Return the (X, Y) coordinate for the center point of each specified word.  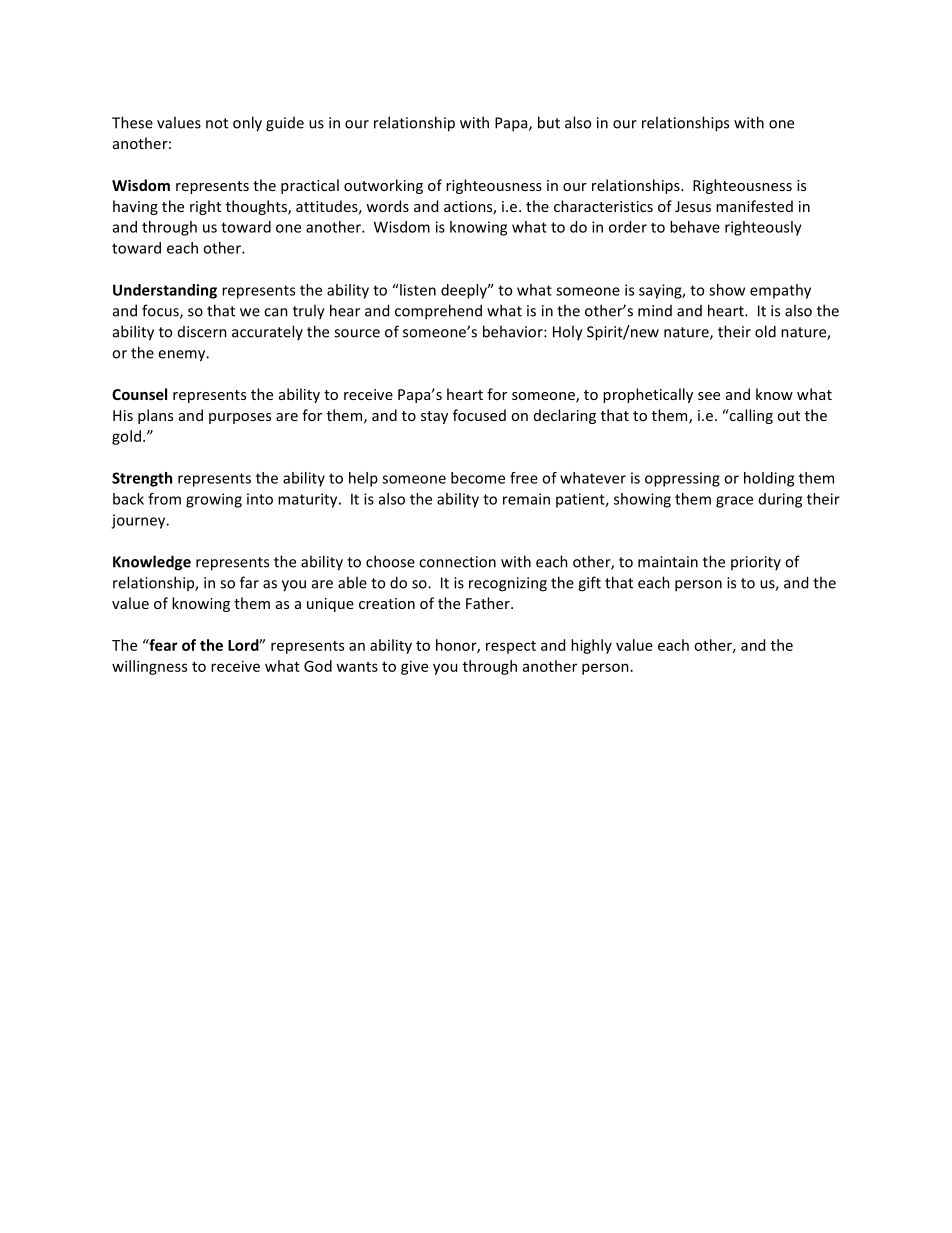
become (478, 478)
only (247, 124)
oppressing (682, 479)
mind (655, 311)
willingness (149, 667)
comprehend (438, 312)
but (549, 122)
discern (202, 332)
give (414, 667)
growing (214, 500)
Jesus (693, 206)
